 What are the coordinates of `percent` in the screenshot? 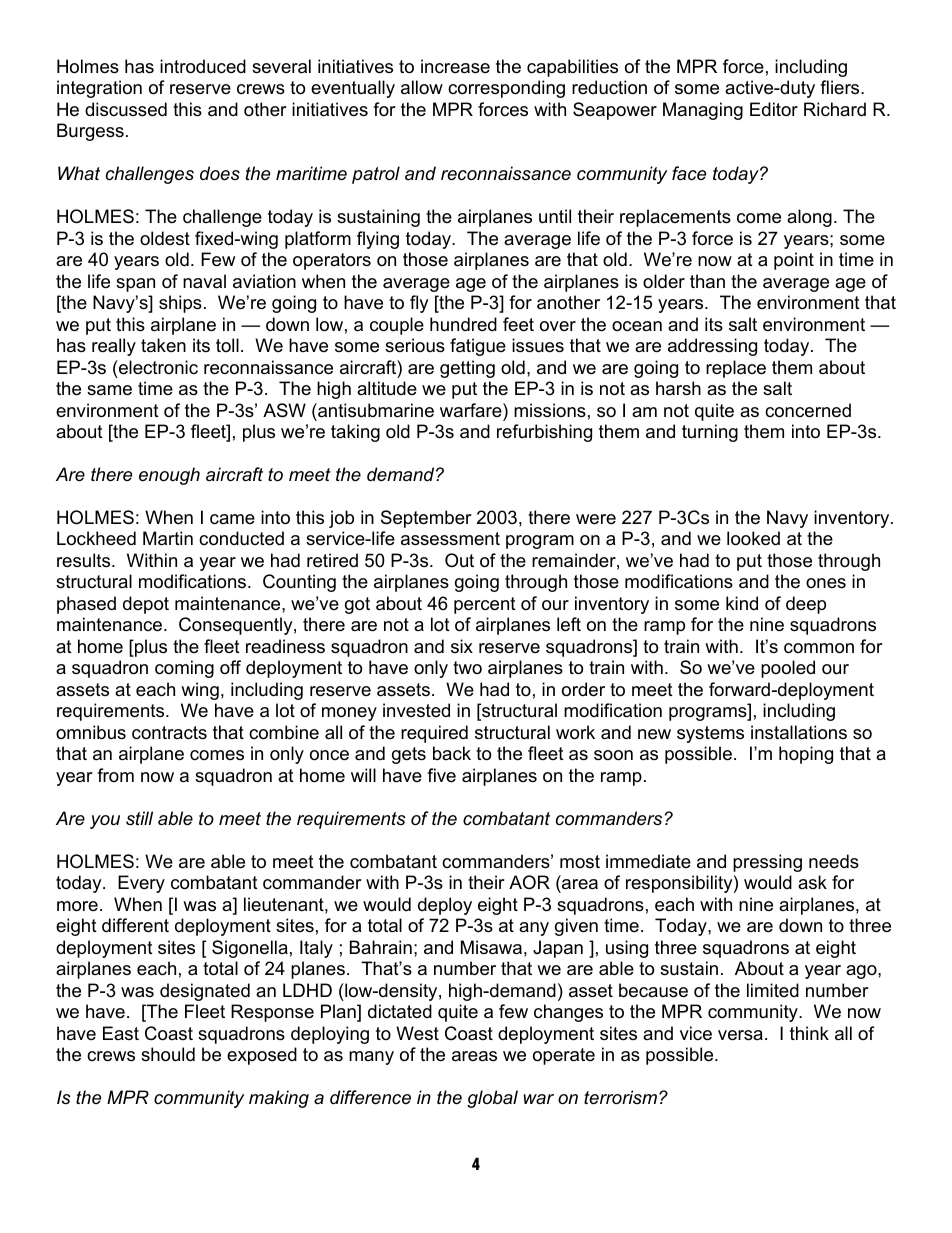 It's located at (485, 605).
